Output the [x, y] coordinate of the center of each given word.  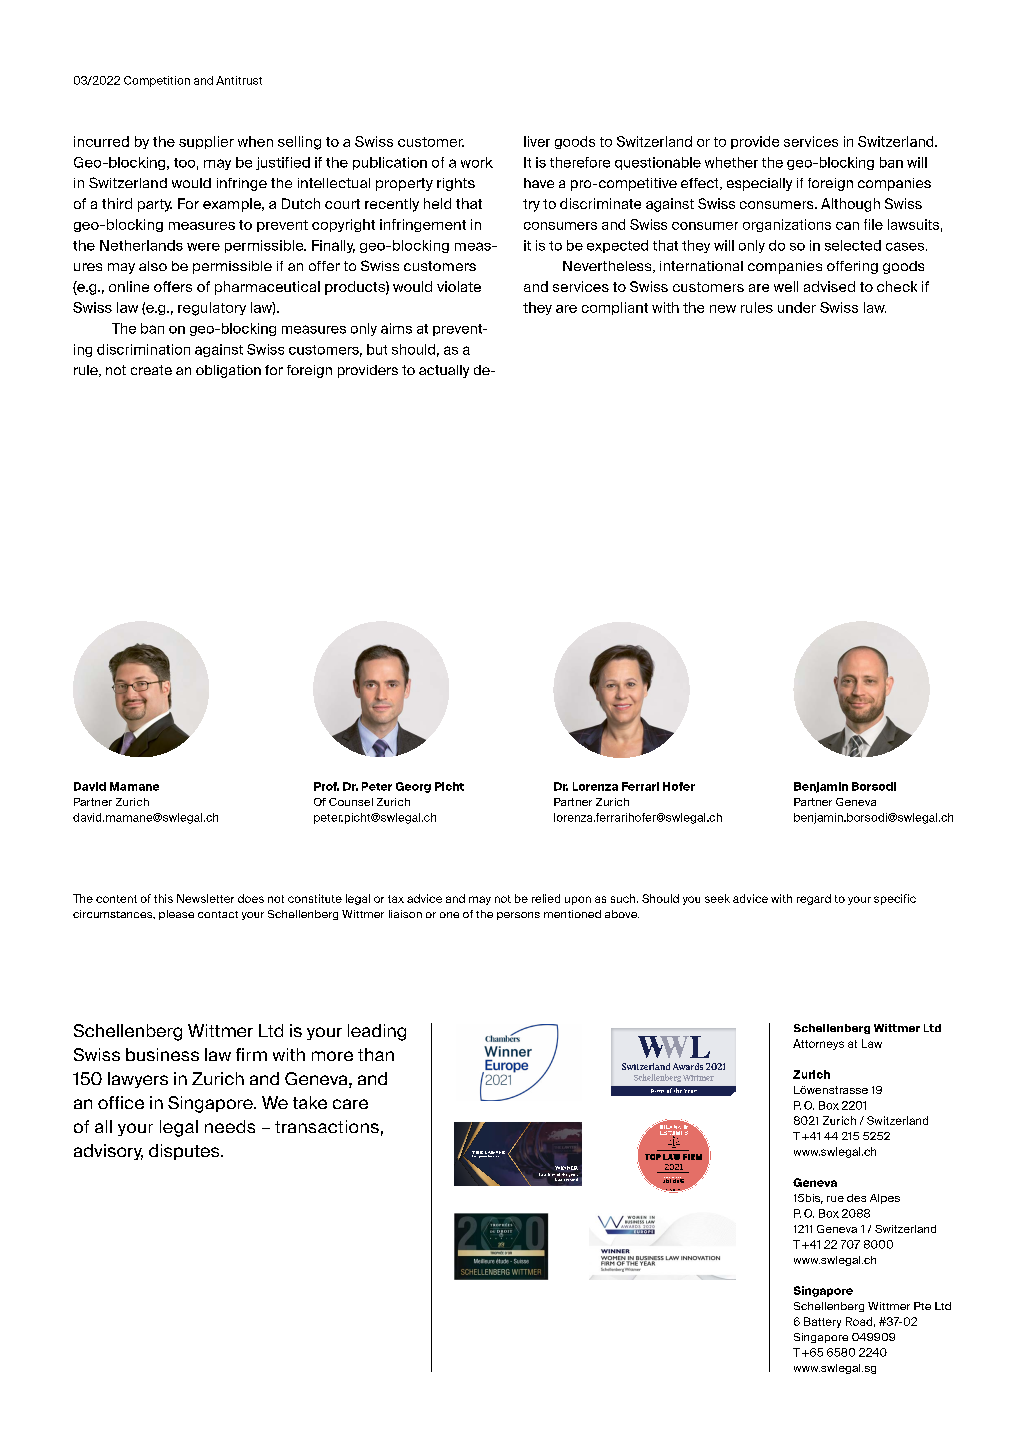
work [477, 162]
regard [814, 899]
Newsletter [205, 898]
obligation [228, 371]
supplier [206, 142]
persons [518, 916]
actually [444, 371]
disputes [185, 1152]
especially [759, 184]
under [797, 307]
